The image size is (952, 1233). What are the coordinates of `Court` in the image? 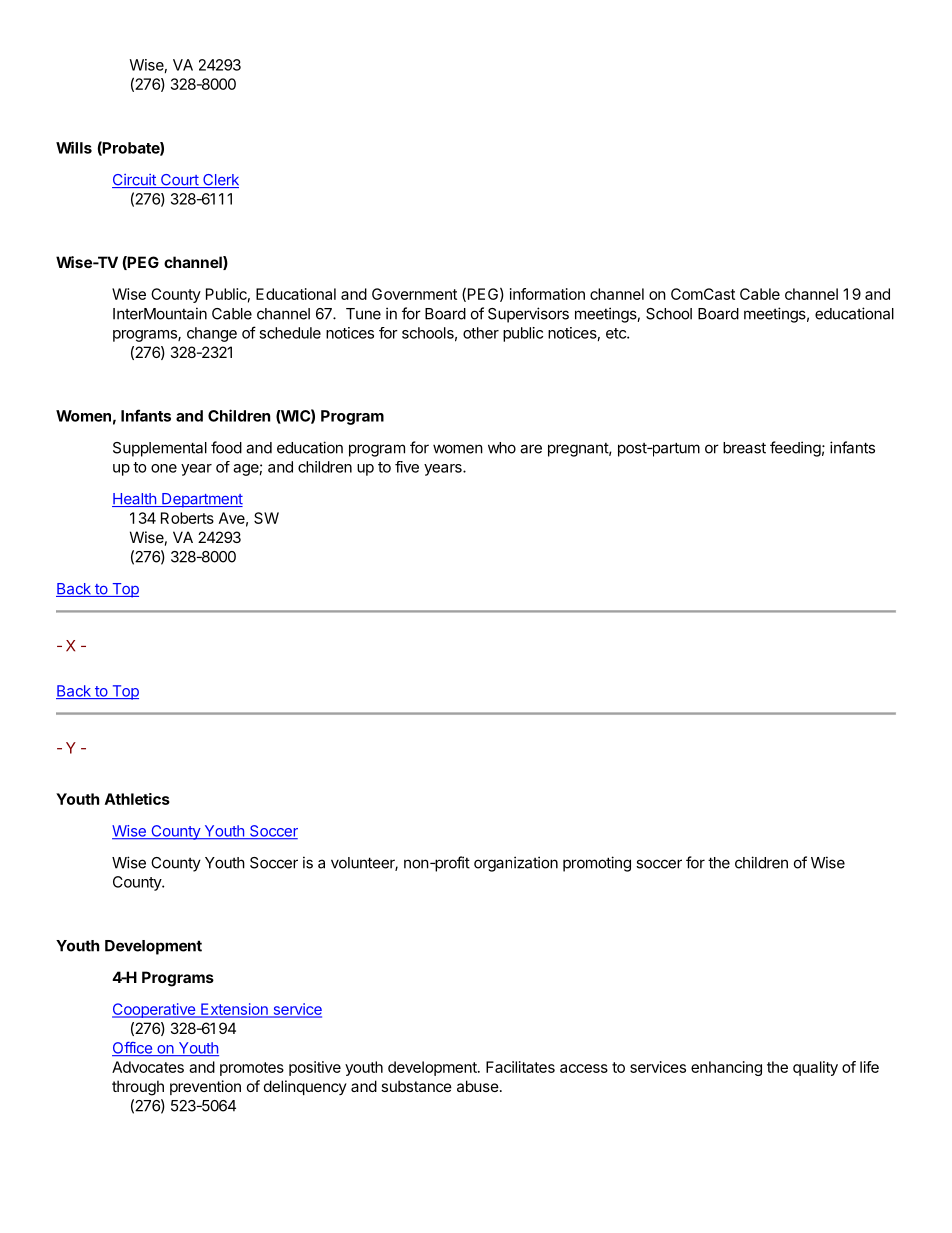 It's located at (179, 181).
